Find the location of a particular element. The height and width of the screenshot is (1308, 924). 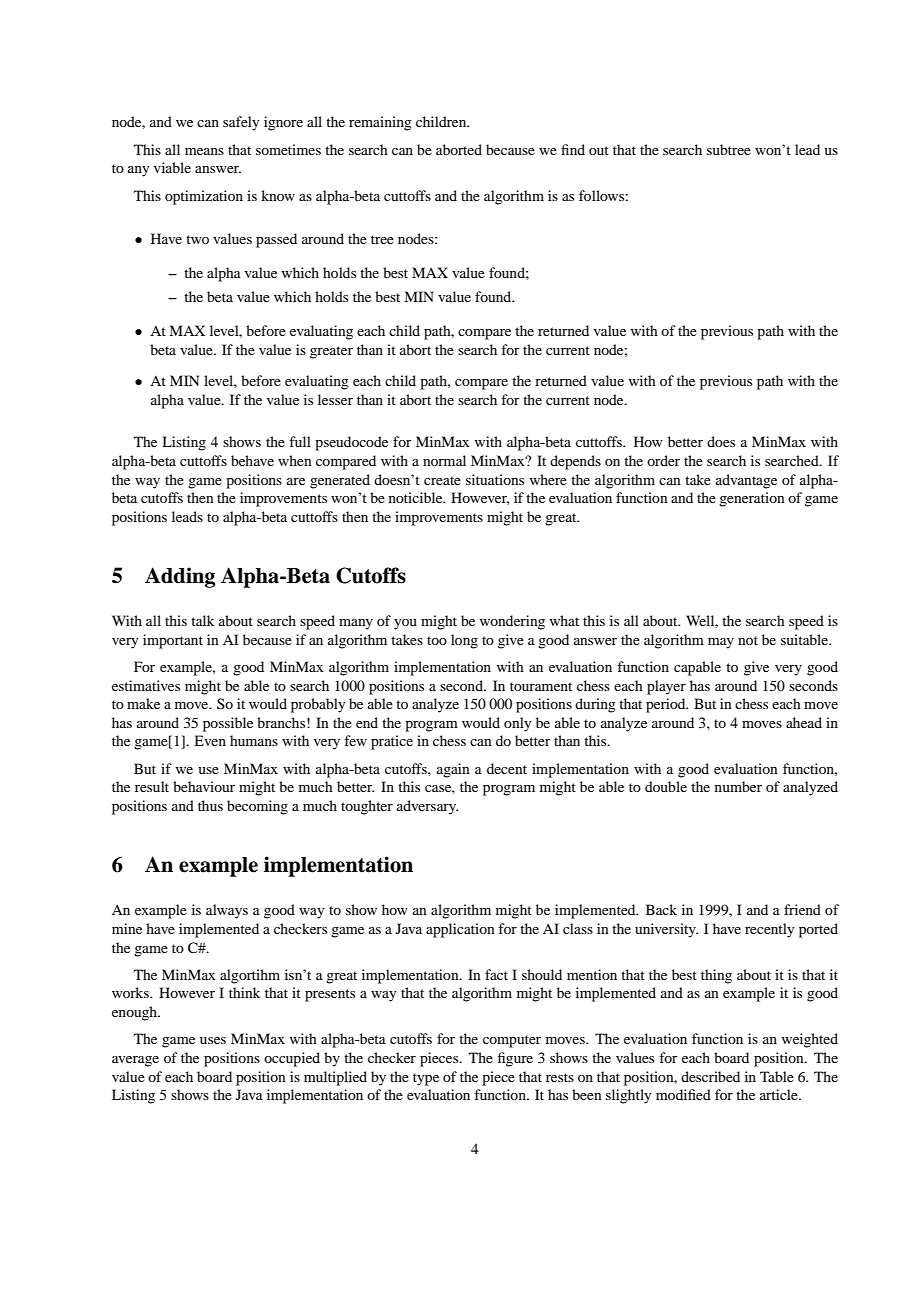

remaining is located at coordinates (380, 123).
